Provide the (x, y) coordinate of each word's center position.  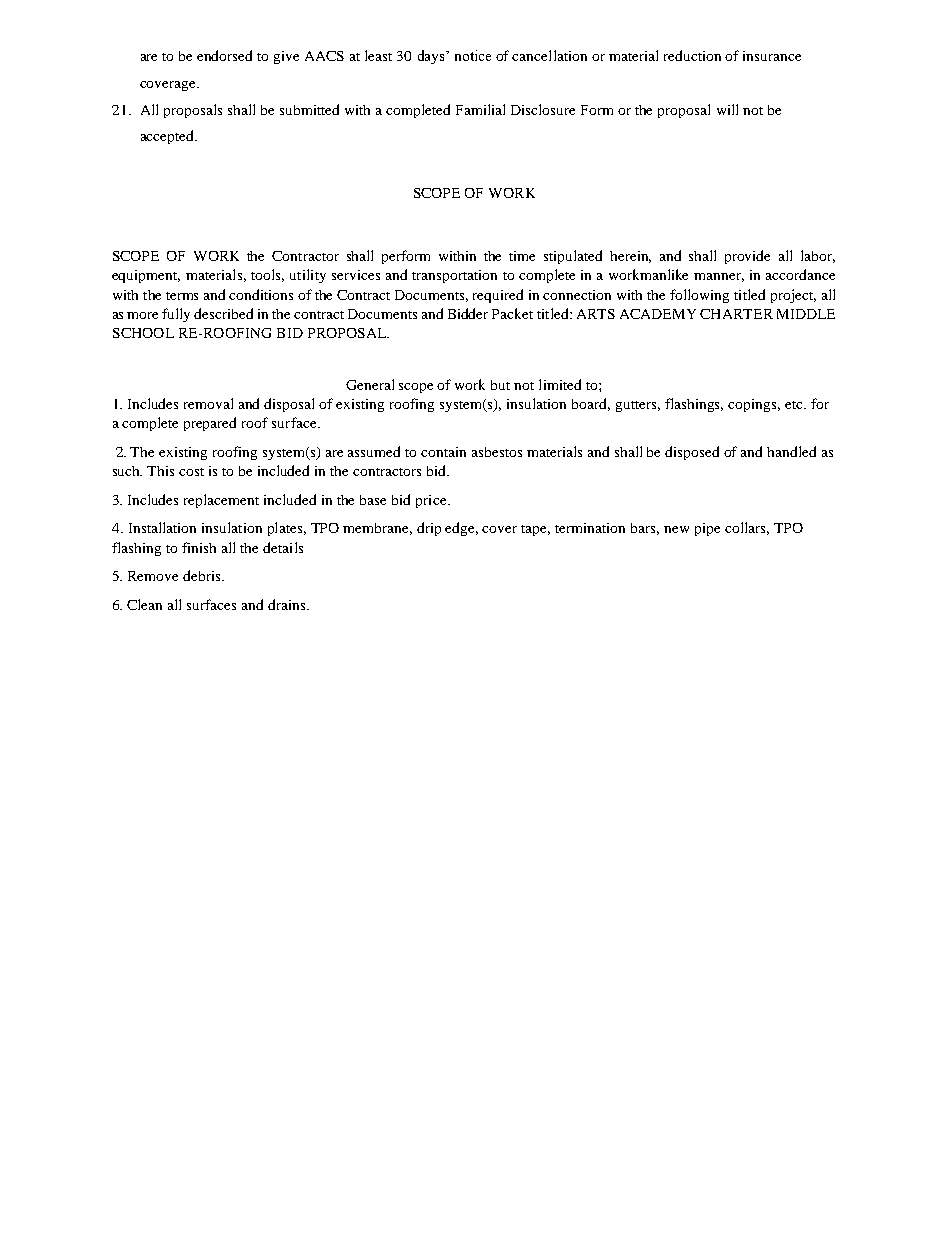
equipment (146, 276)
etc (795, 405)
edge (461, 529)
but (500, 385)
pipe (707, 529)
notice (473, 55)
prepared (210, 424)
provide (747, 257)
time (522, 256)
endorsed (224, 55)
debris (203, 575)
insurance (772, 56)
